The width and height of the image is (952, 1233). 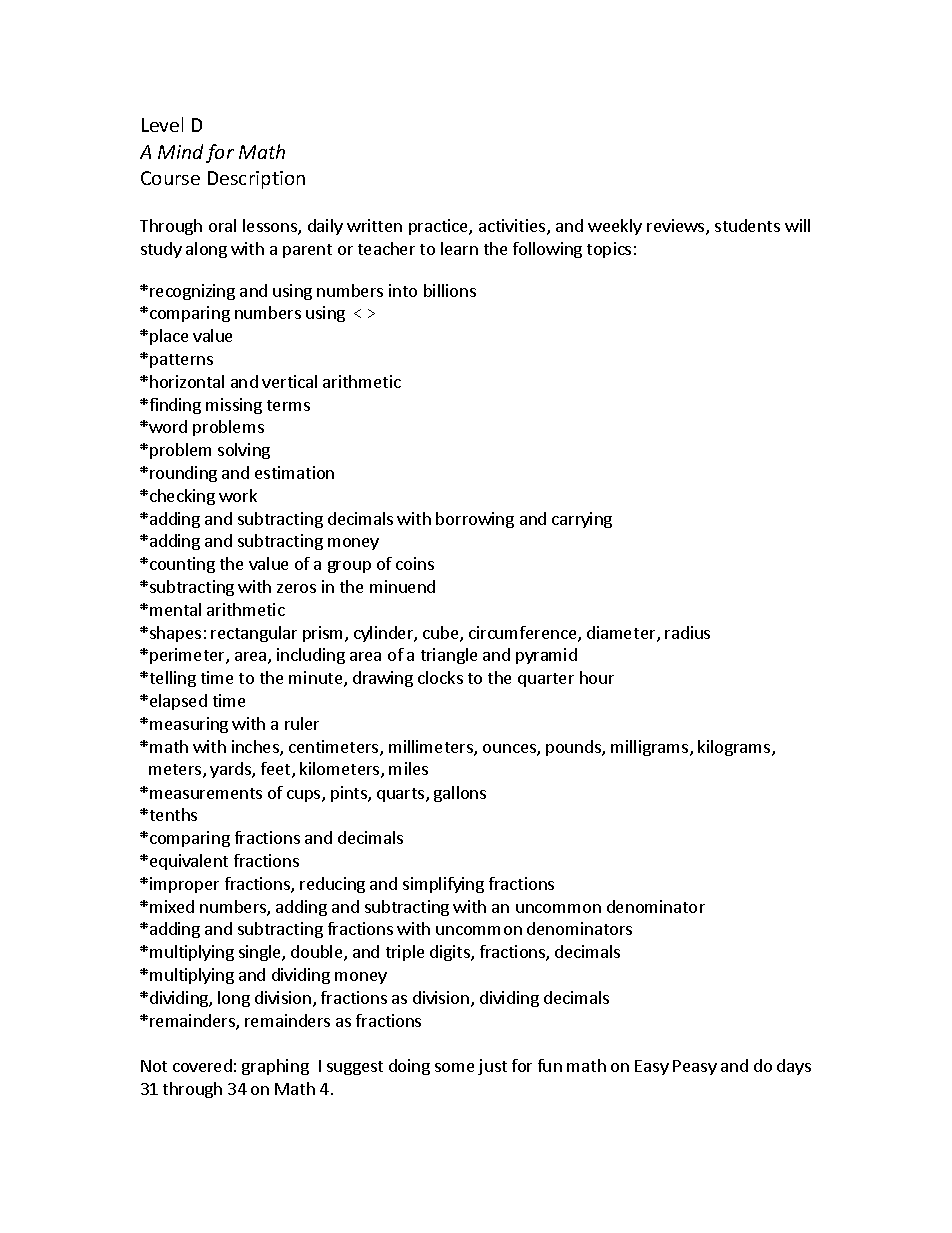 I want to click on missing, so click(x=234, y=406).
